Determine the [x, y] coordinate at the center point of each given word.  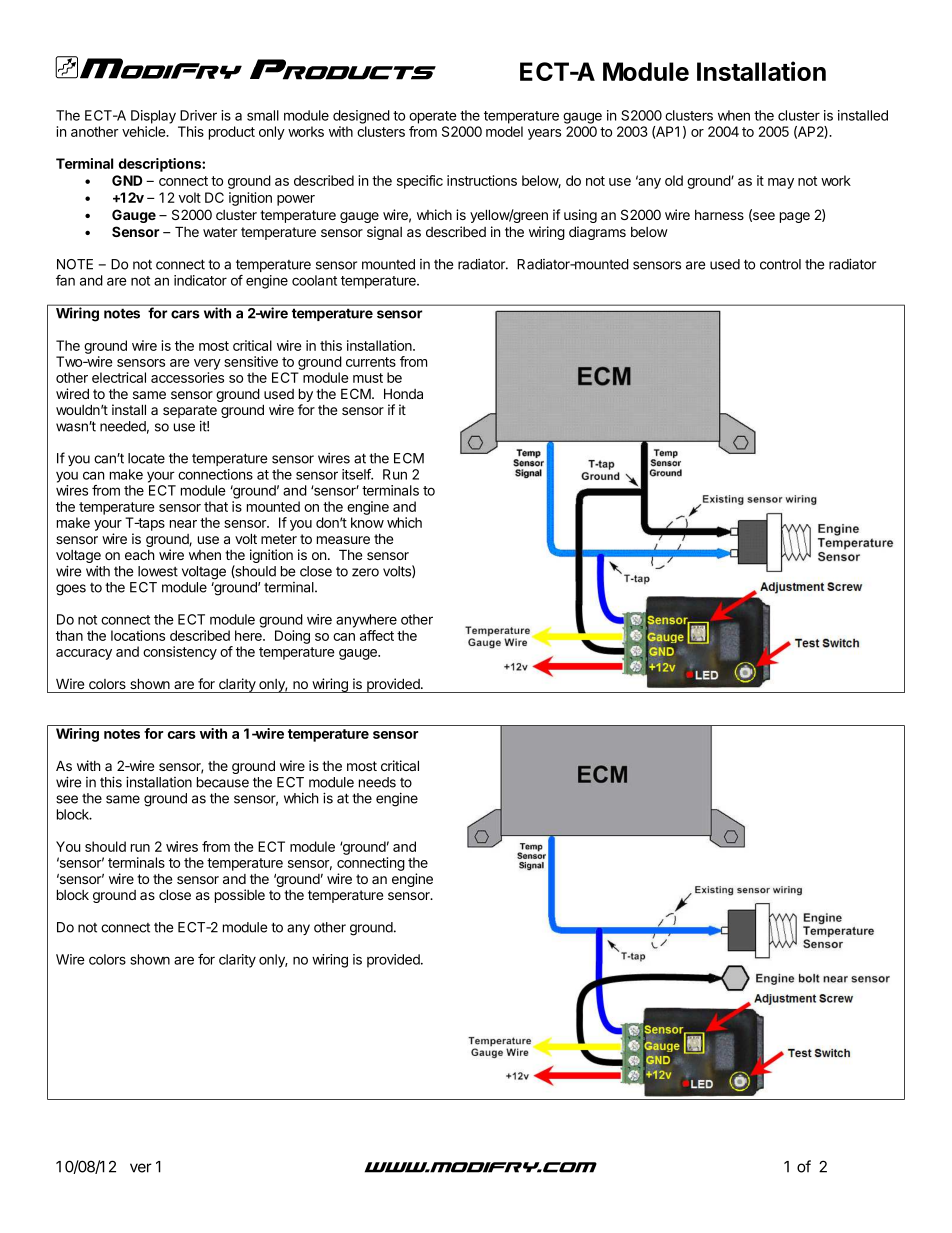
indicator [200, 280]
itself [357, 474]
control [780, 264]
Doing [292, 637]
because [223, 782]
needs [377, 782]
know [367, 522]
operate [433, 117]
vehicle [145, 131]
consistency [180, 653]
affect [377, 635]
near [183, 524]
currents [371, 362]
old [674, 180]
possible [240, 896]
